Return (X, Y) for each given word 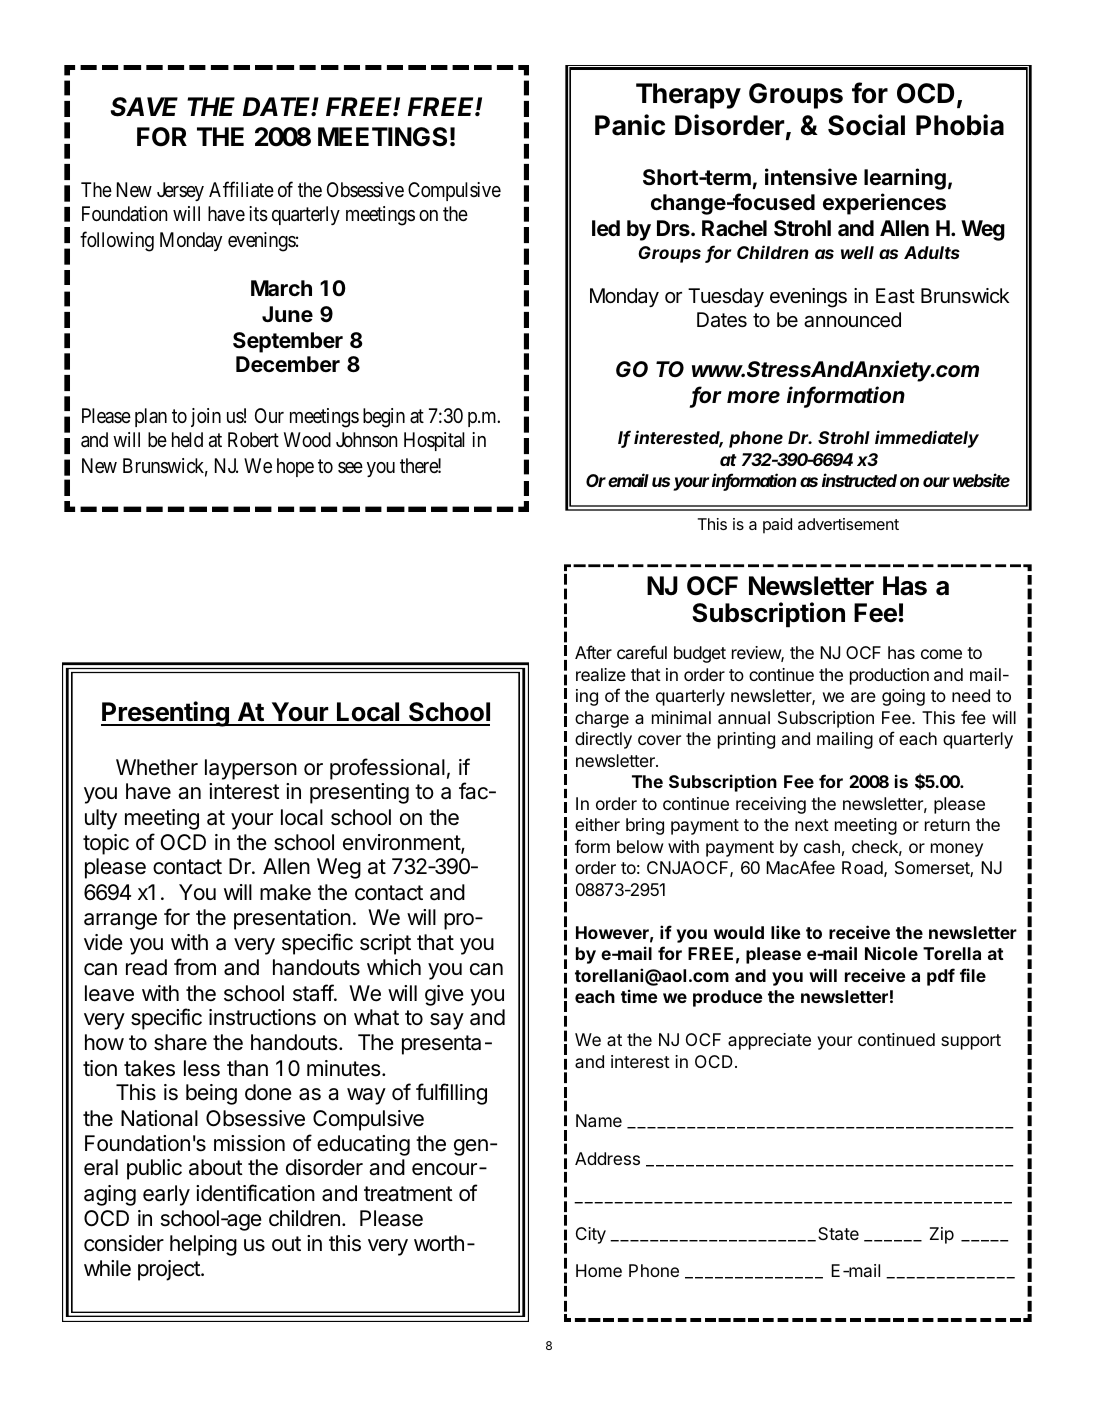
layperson (251, 769)
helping (203, 1245)
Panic (630, 125)
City (591, 1235)
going (903, 697)
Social (866, 125)
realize (601, 674)
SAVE (144, 107)
